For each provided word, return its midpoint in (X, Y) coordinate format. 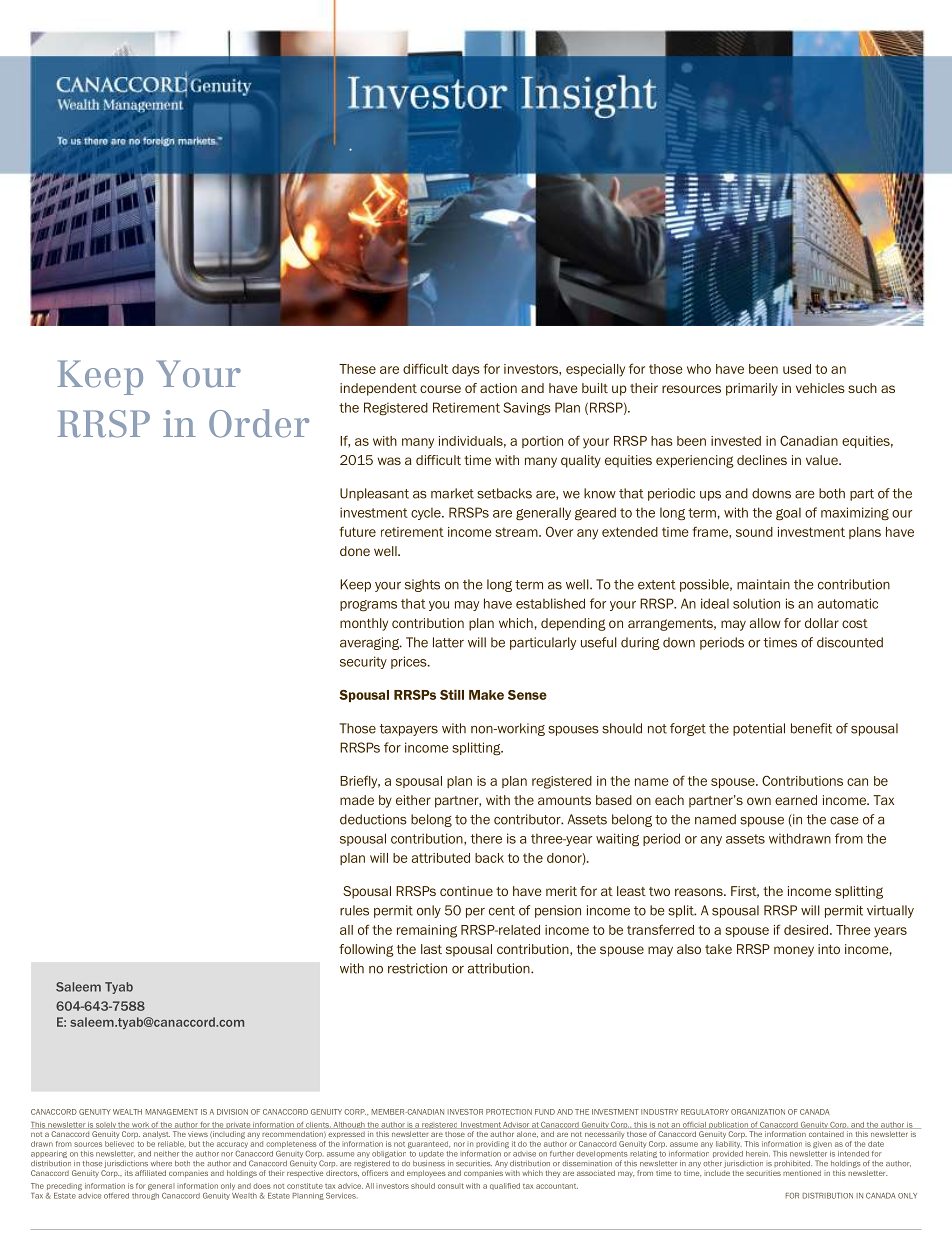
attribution (500, 968)
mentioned (802, 1173)
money (794, 951)
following (366, 950)
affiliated (150, 1173)
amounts (564, 800)
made (357, 800)
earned (796, 800)
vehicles (820, 388)
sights (422, 585)
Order (259, 423)
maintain (763, 584)
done (355, 551)
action (498, 388)
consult (451, 1186)
